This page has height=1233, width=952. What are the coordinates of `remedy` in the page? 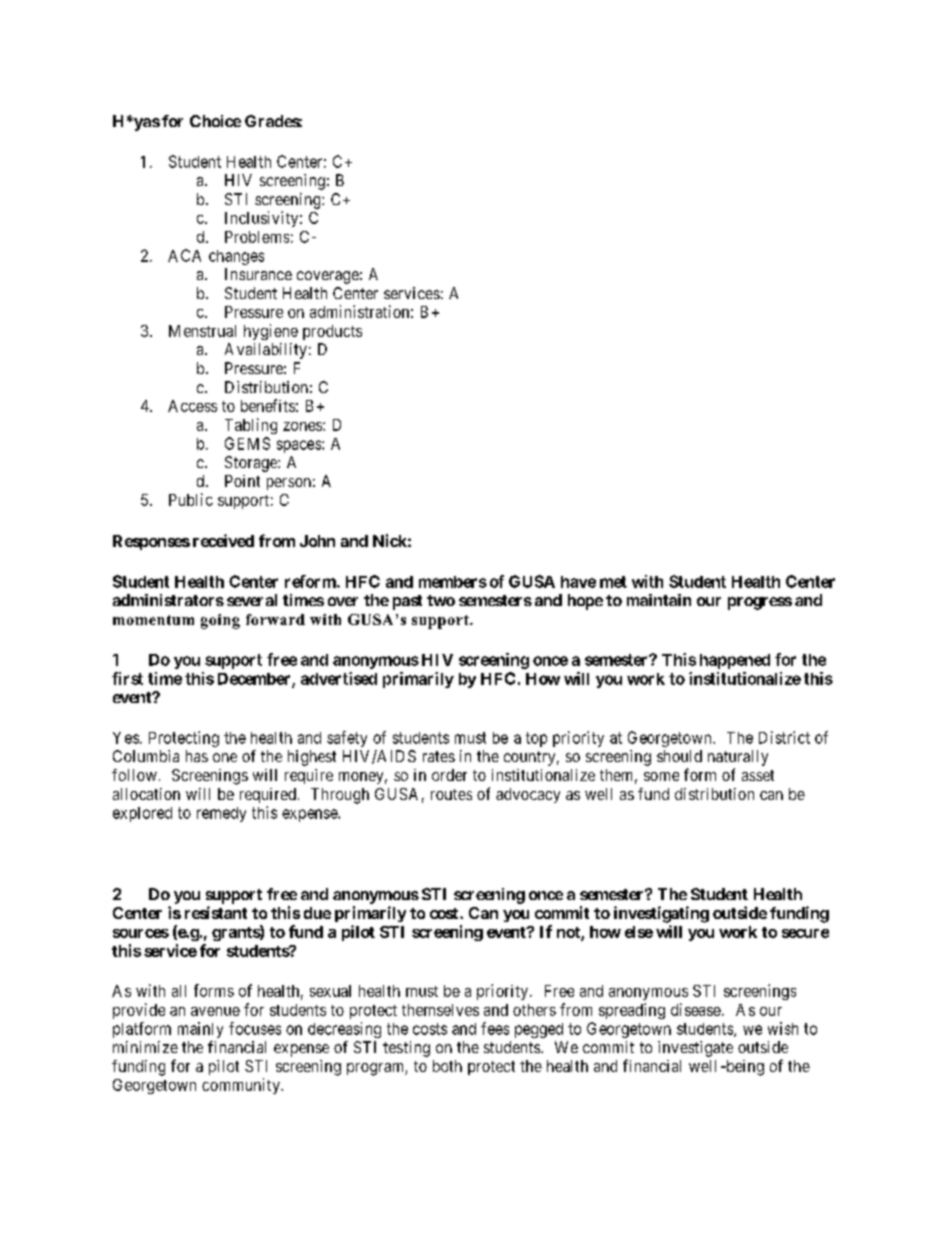 It's located at (221, 814).
